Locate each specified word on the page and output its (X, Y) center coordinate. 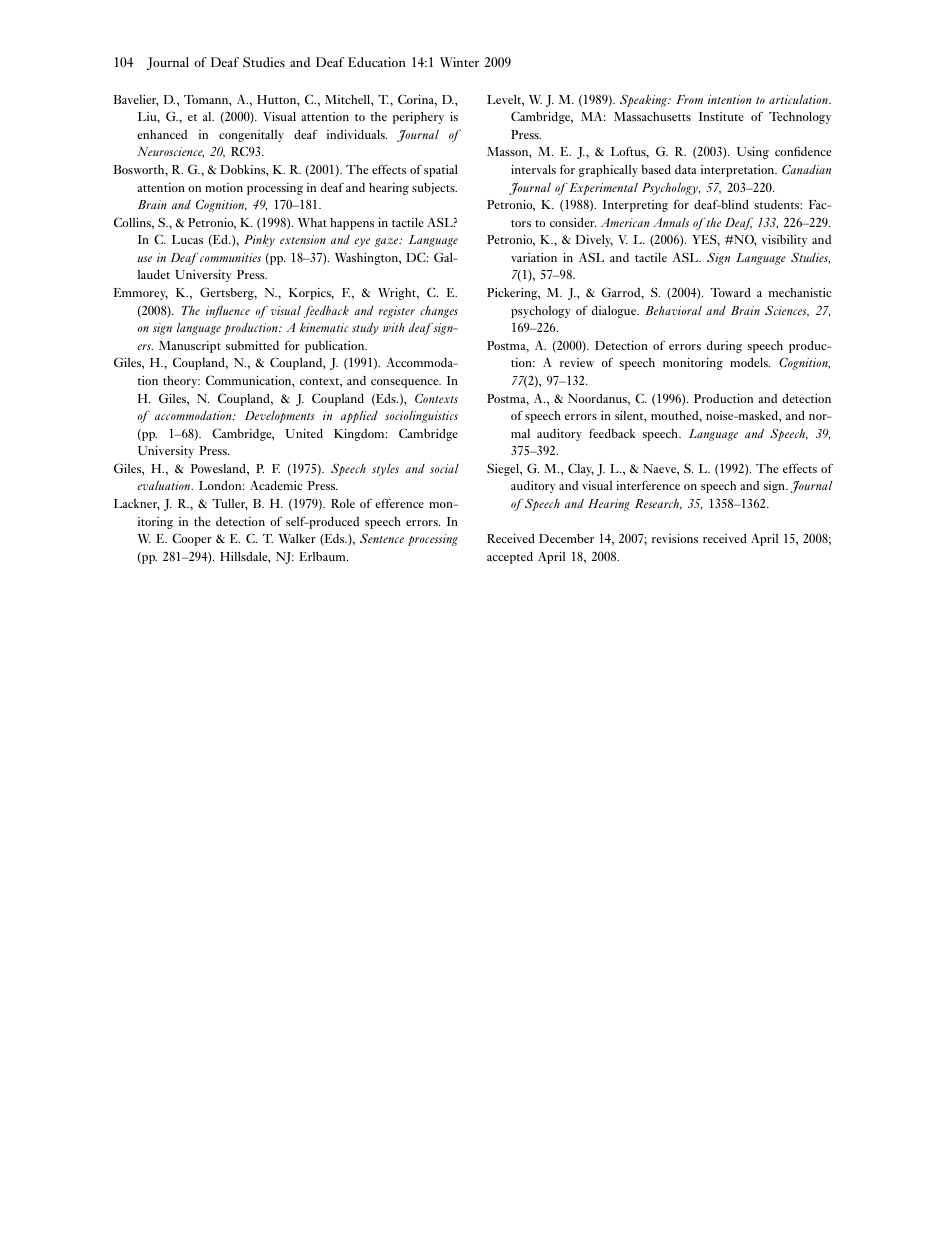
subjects (434, 189)
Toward (730, 292)
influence (228, 311)
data (686, 169)
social (444, 468)
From (689, 99)
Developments (279, 417)
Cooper (192, 539)
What (312, 222)
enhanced (162, 134)
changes (439, 312)
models (750, 362)
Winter (459, 62)
